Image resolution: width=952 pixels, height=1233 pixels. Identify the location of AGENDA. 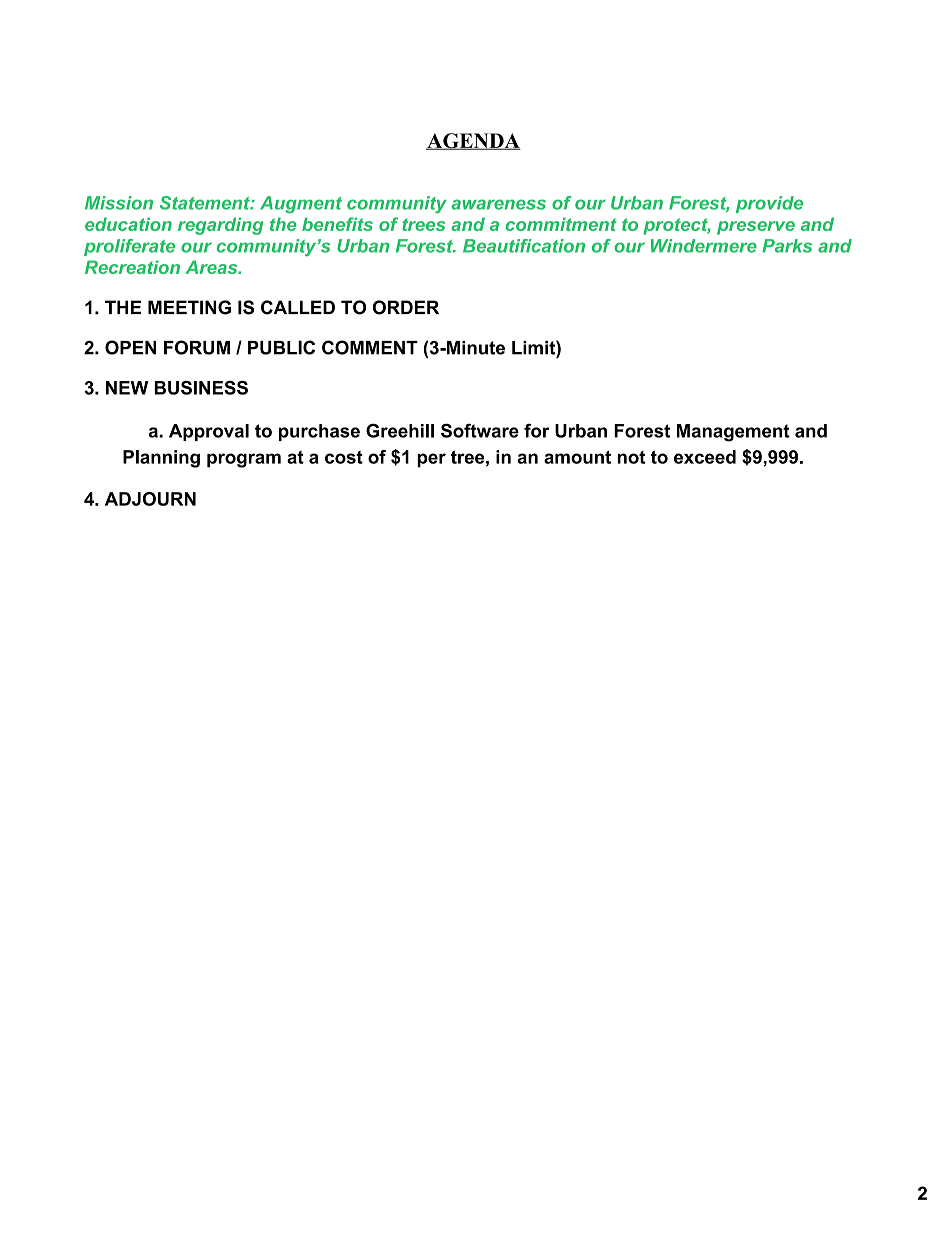
(473, 141).
